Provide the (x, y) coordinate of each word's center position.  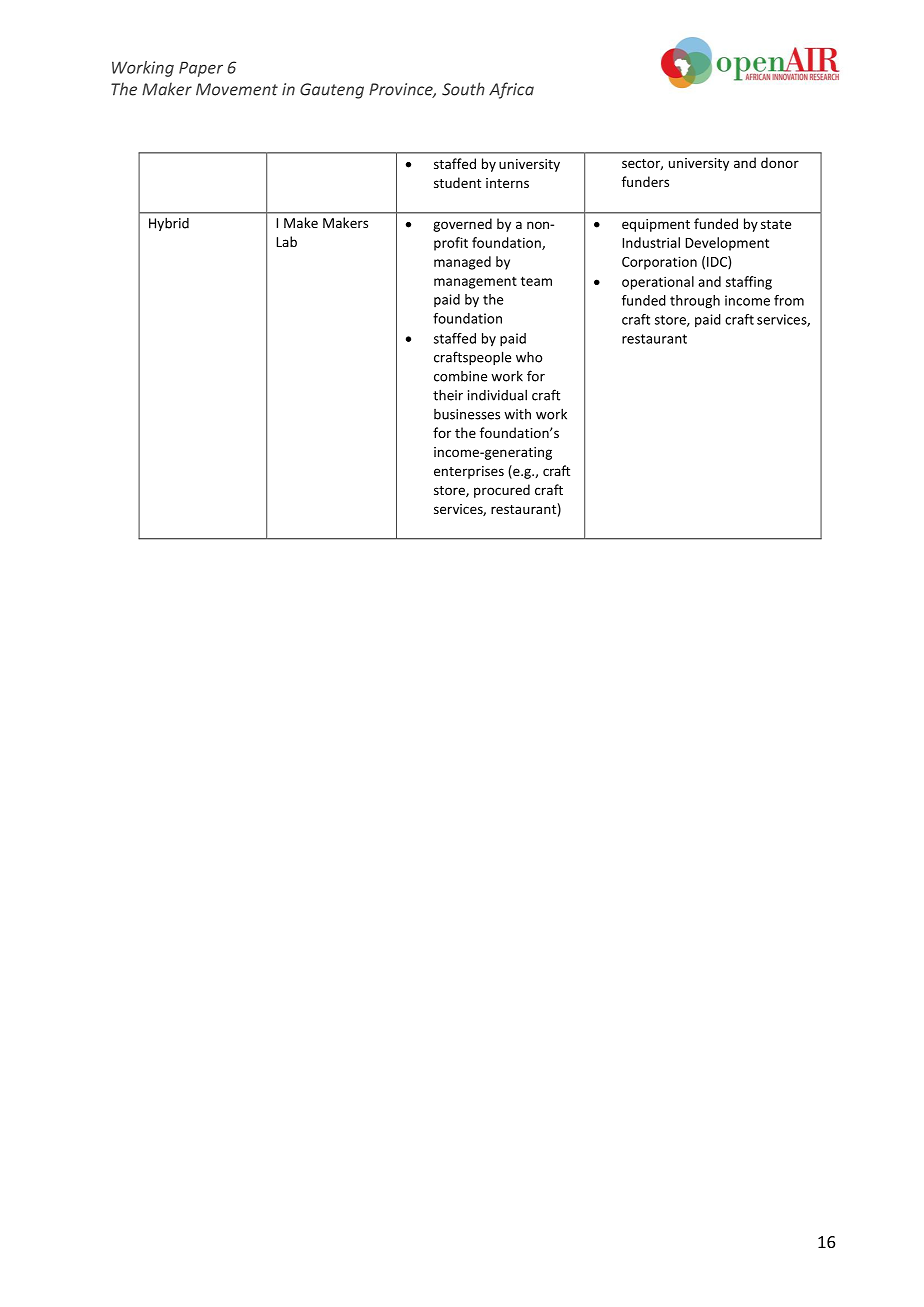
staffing (749, 283)
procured (502, 491)
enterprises (469, 472)
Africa (511, 90)
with (517, 414)
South (463, 89)
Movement (237, 89)
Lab (286, 241)
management (475, 282)
